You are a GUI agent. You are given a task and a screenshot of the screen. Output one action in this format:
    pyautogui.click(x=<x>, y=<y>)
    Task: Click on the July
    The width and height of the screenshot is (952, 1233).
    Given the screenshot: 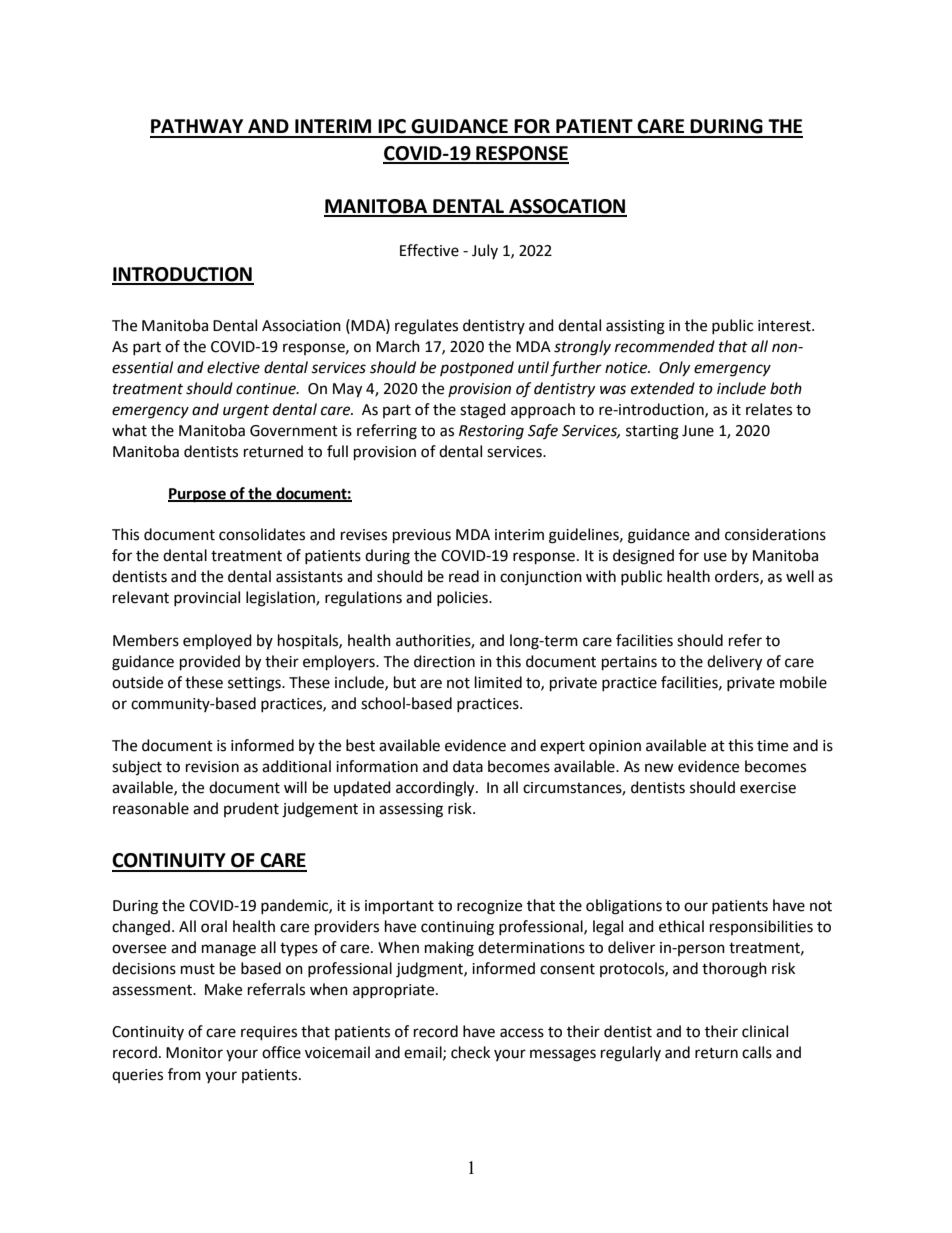 What is the action you would take?
    pyautogui.click(x=485, y=251)
